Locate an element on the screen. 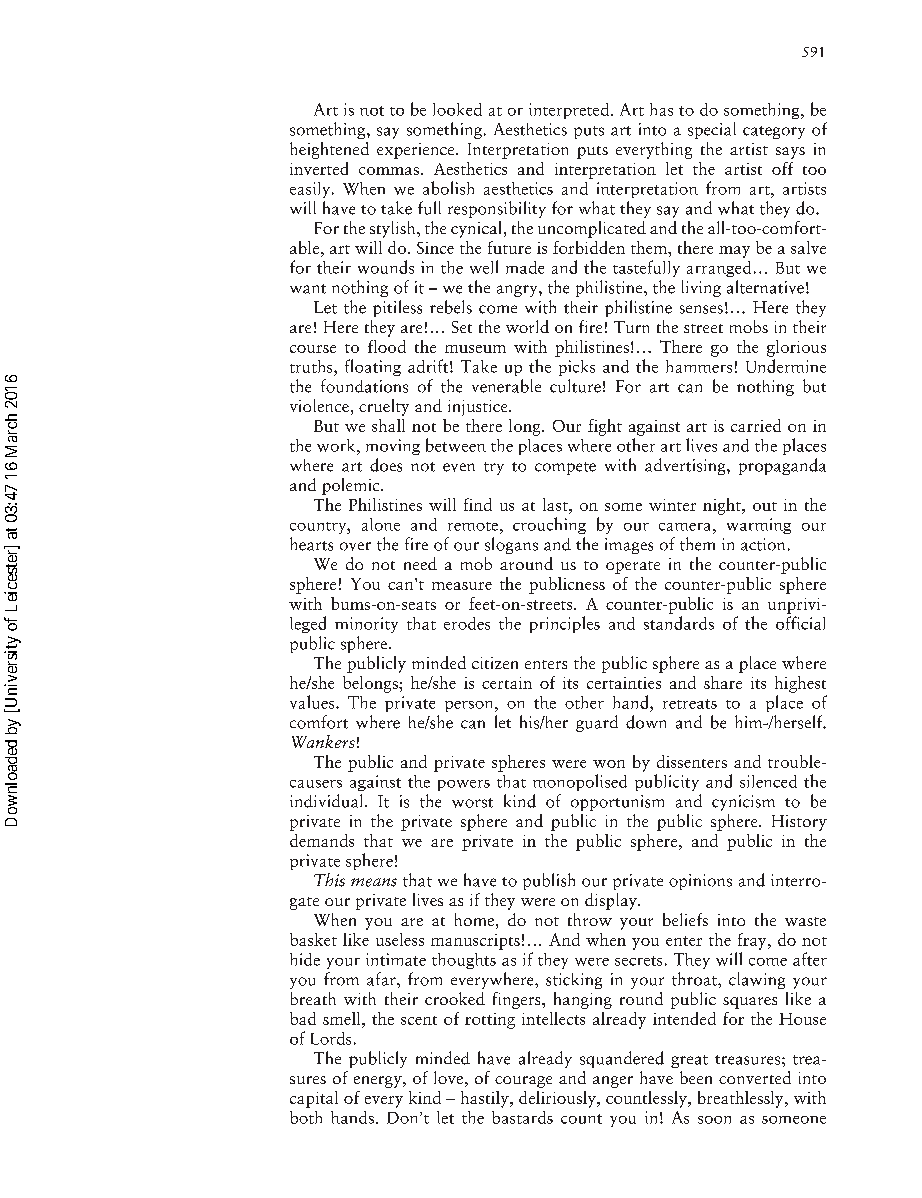 This screenshot has height=1198, width=922. principles is located at coordinates (565, 624).
